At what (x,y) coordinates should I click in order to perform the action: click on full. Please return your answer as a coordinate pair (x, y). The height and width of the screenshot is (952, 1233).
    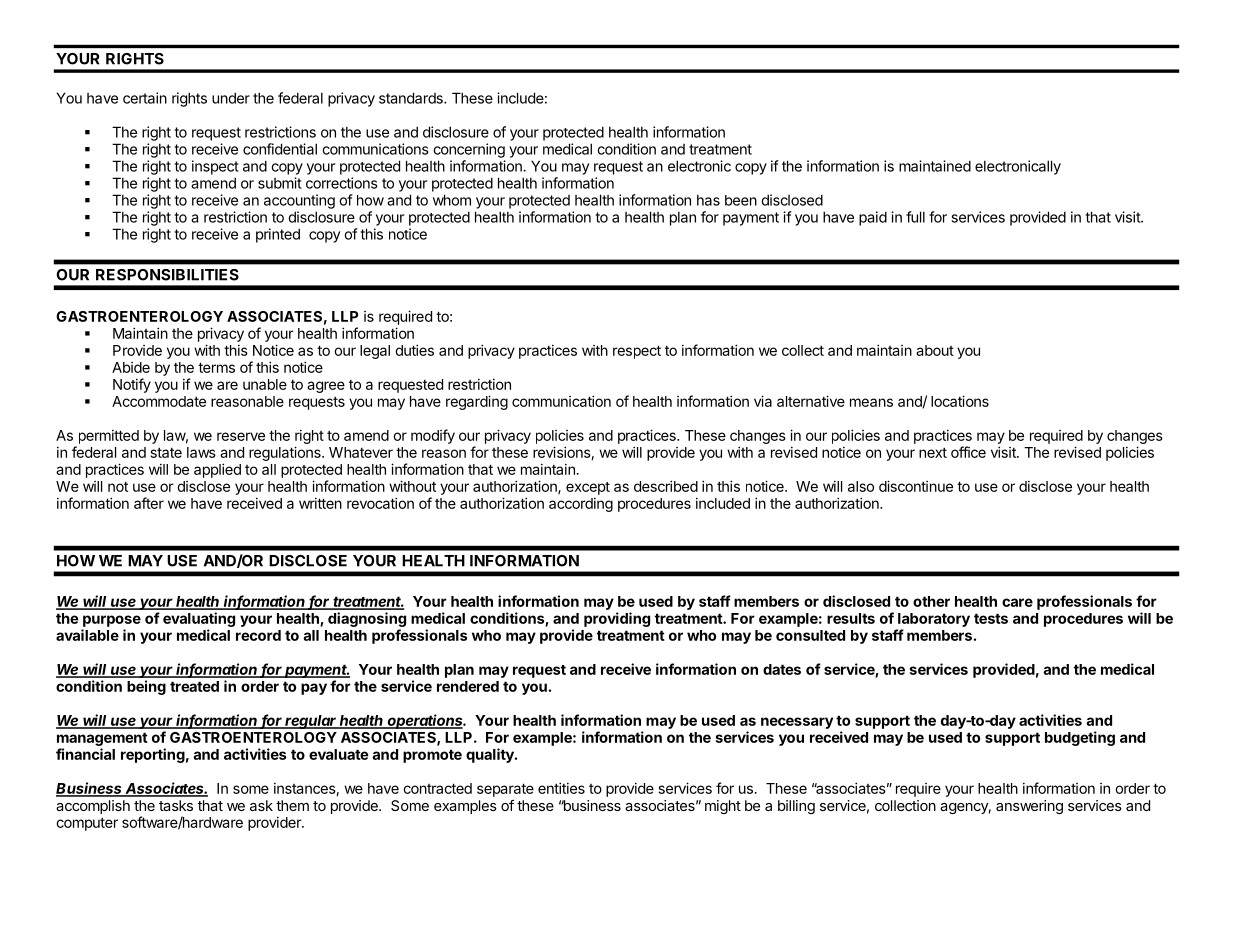
    Looking at the image, I should click on (915, 217).
